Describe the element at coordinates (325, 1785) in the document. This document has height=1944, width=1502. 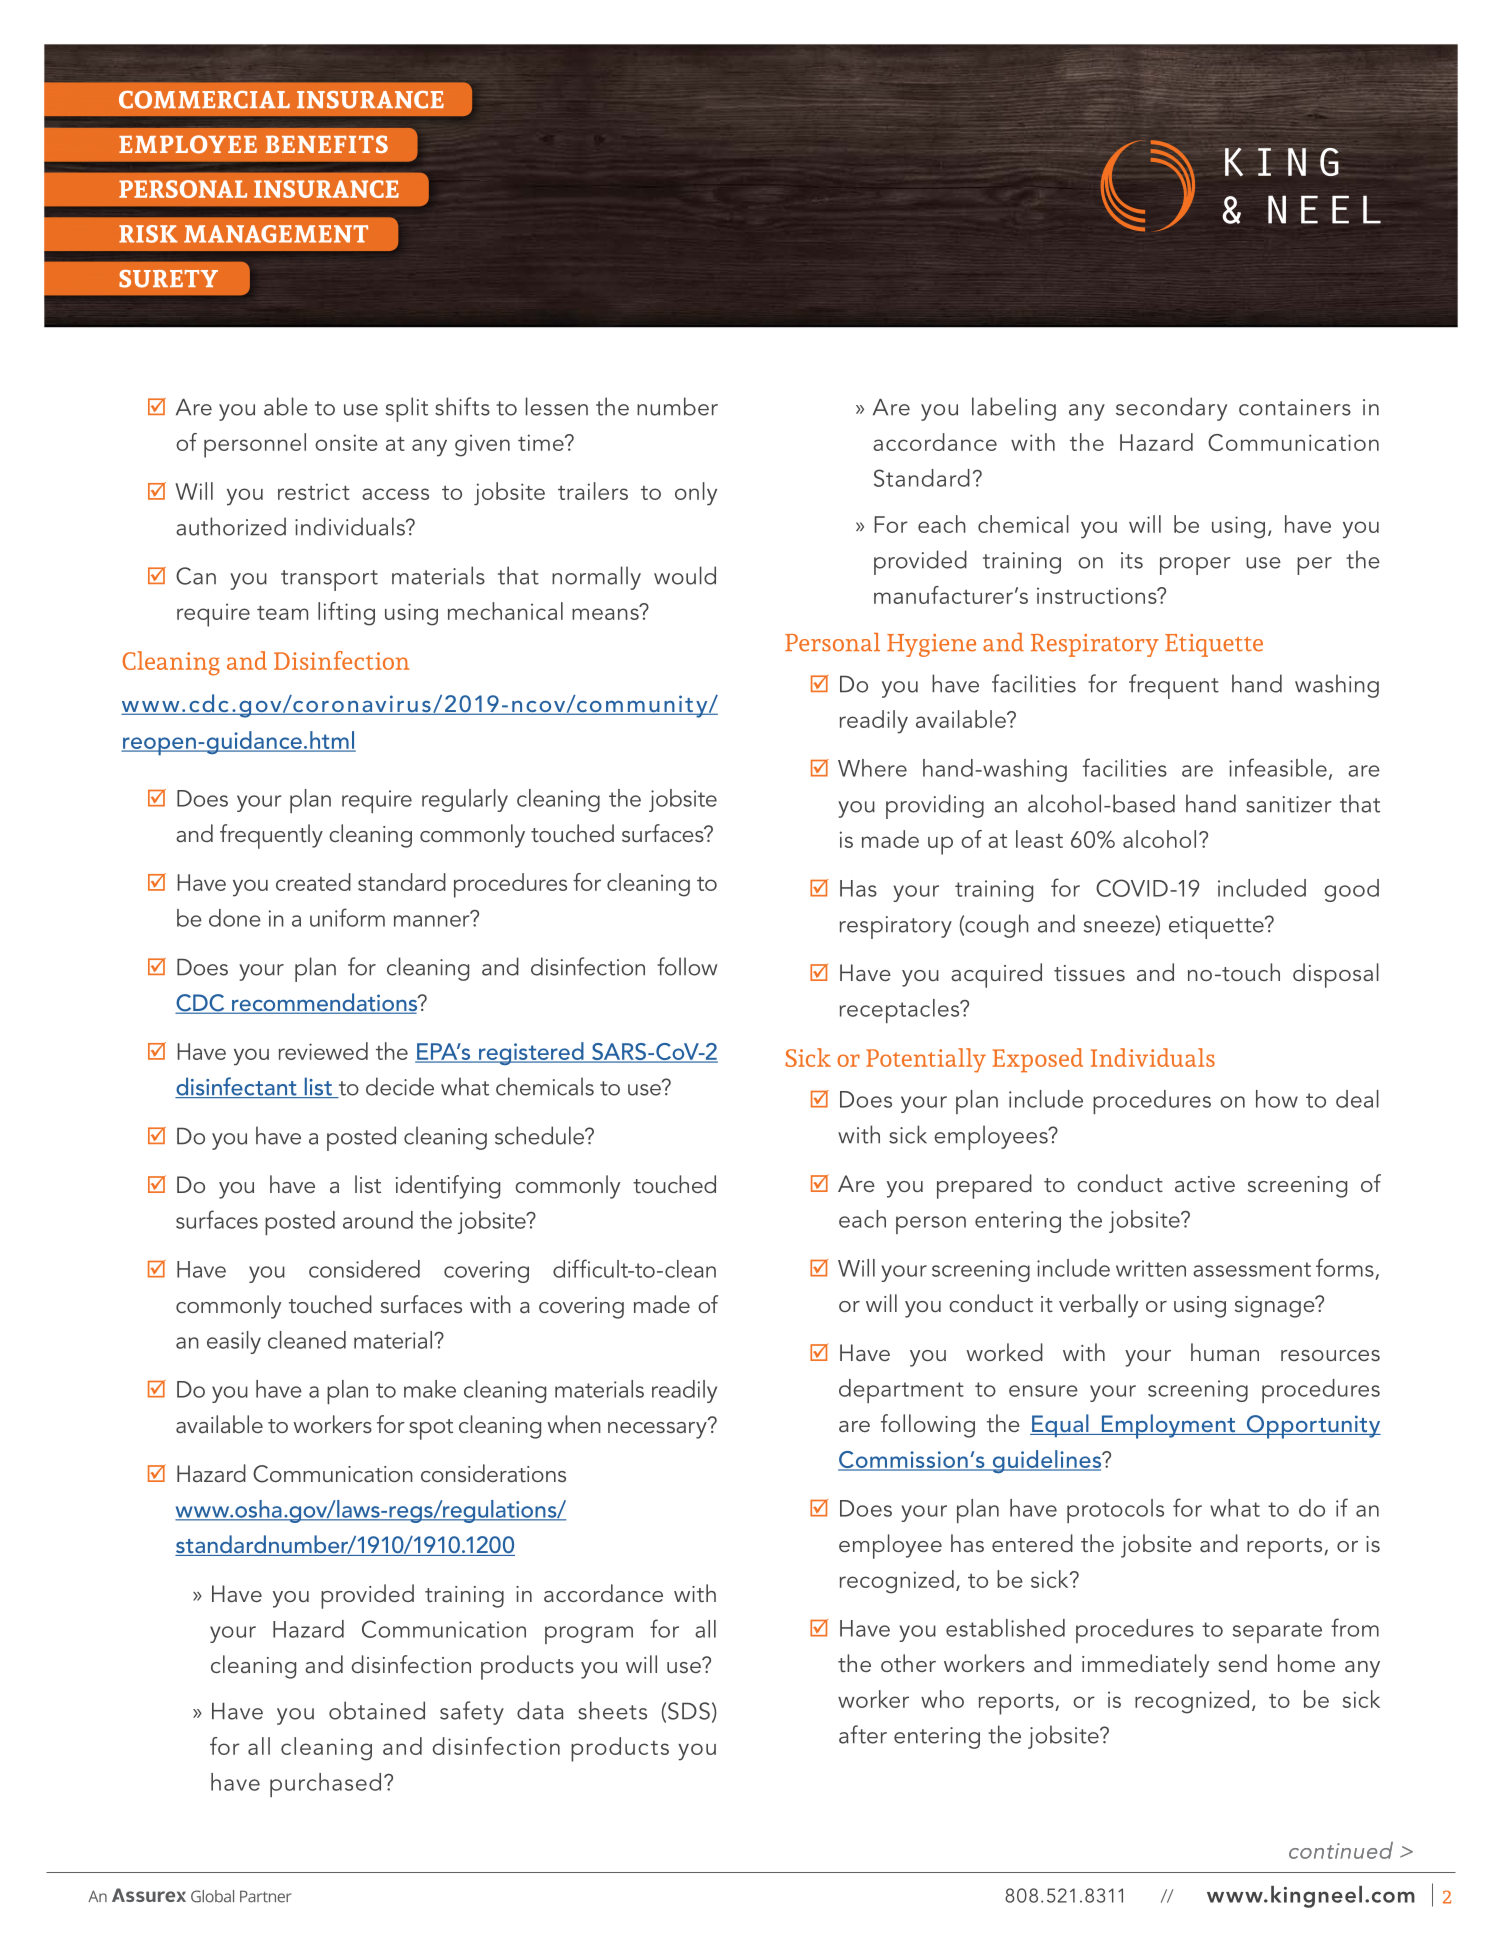
I see `purchased` at that location.
